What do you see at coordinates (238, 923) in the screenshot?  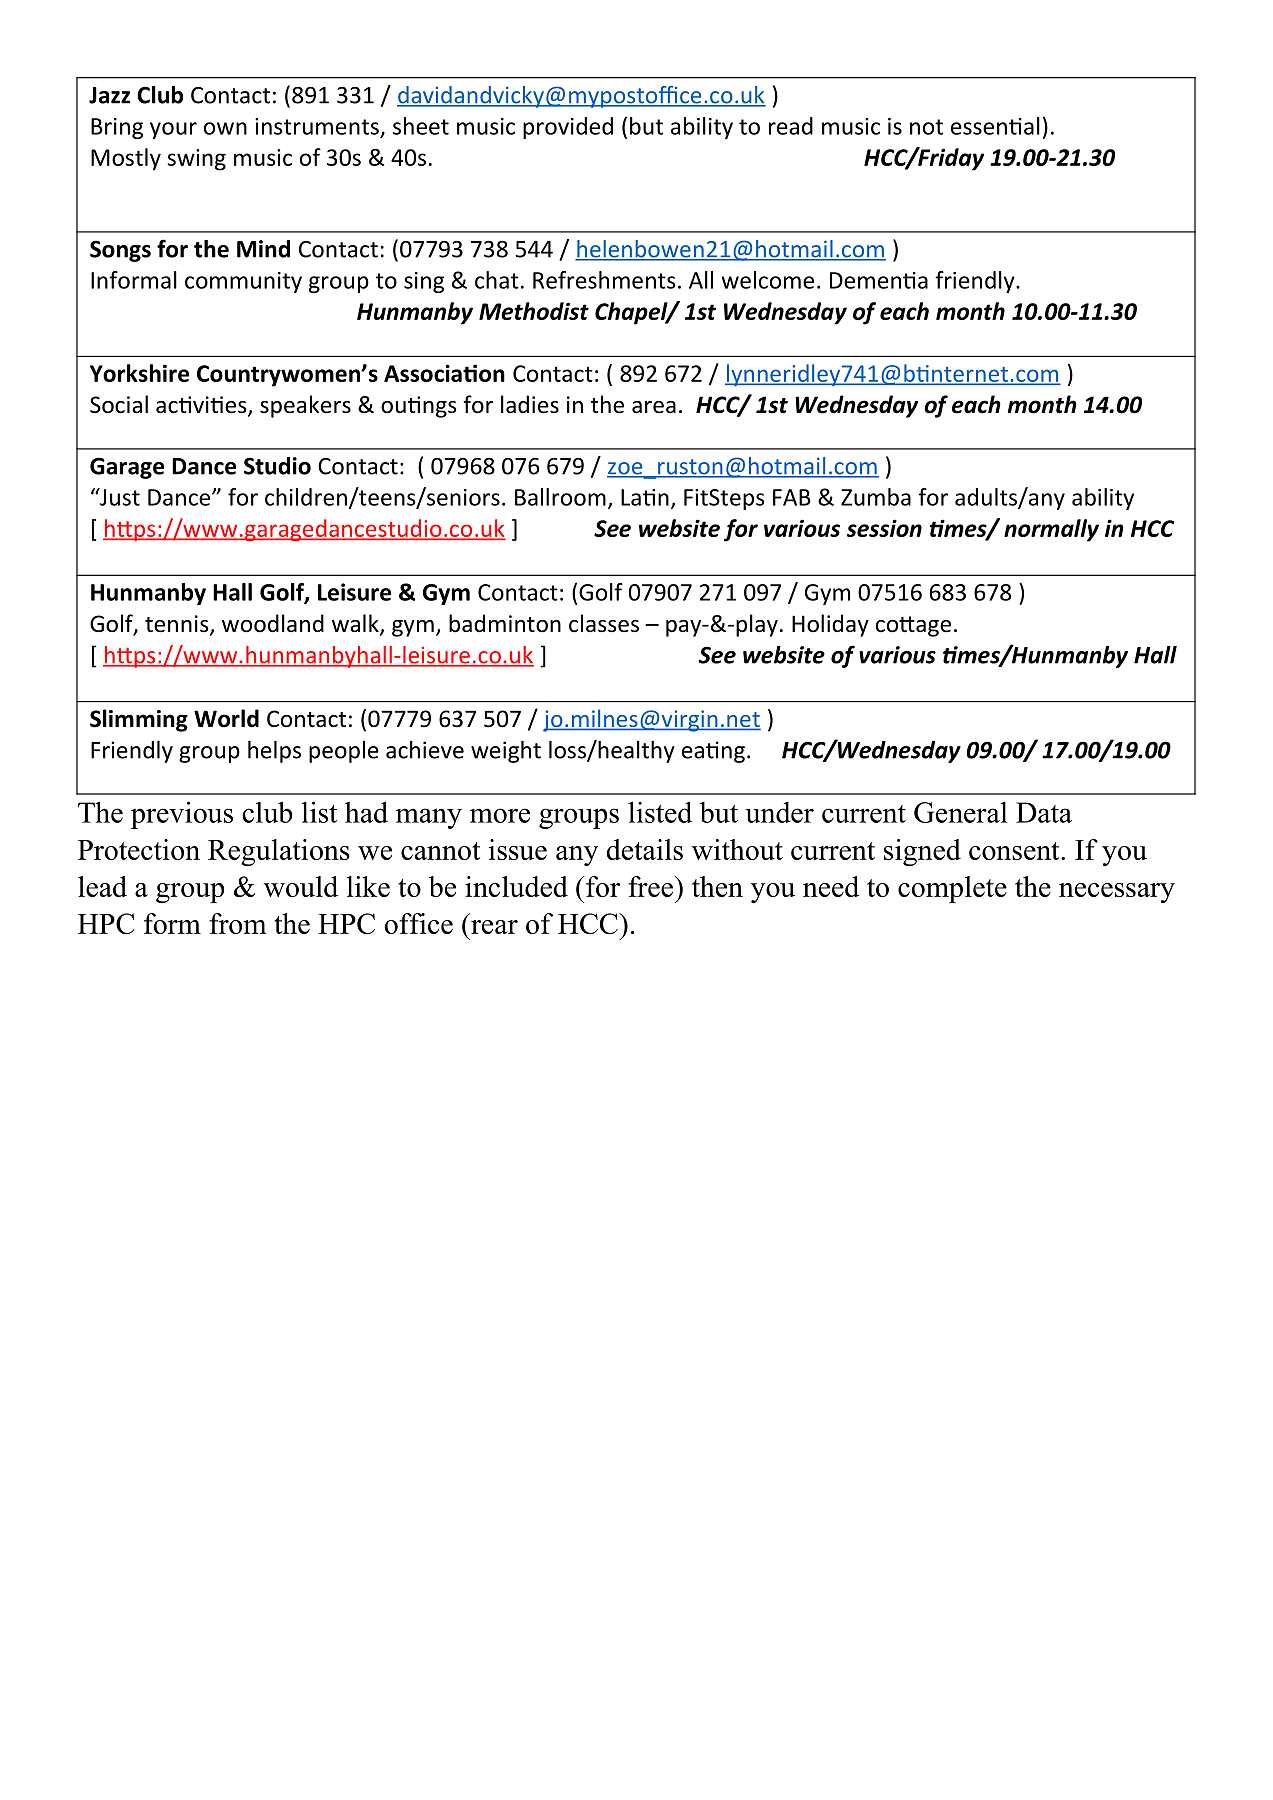 I see `from` at bounding box center [238, 923].
